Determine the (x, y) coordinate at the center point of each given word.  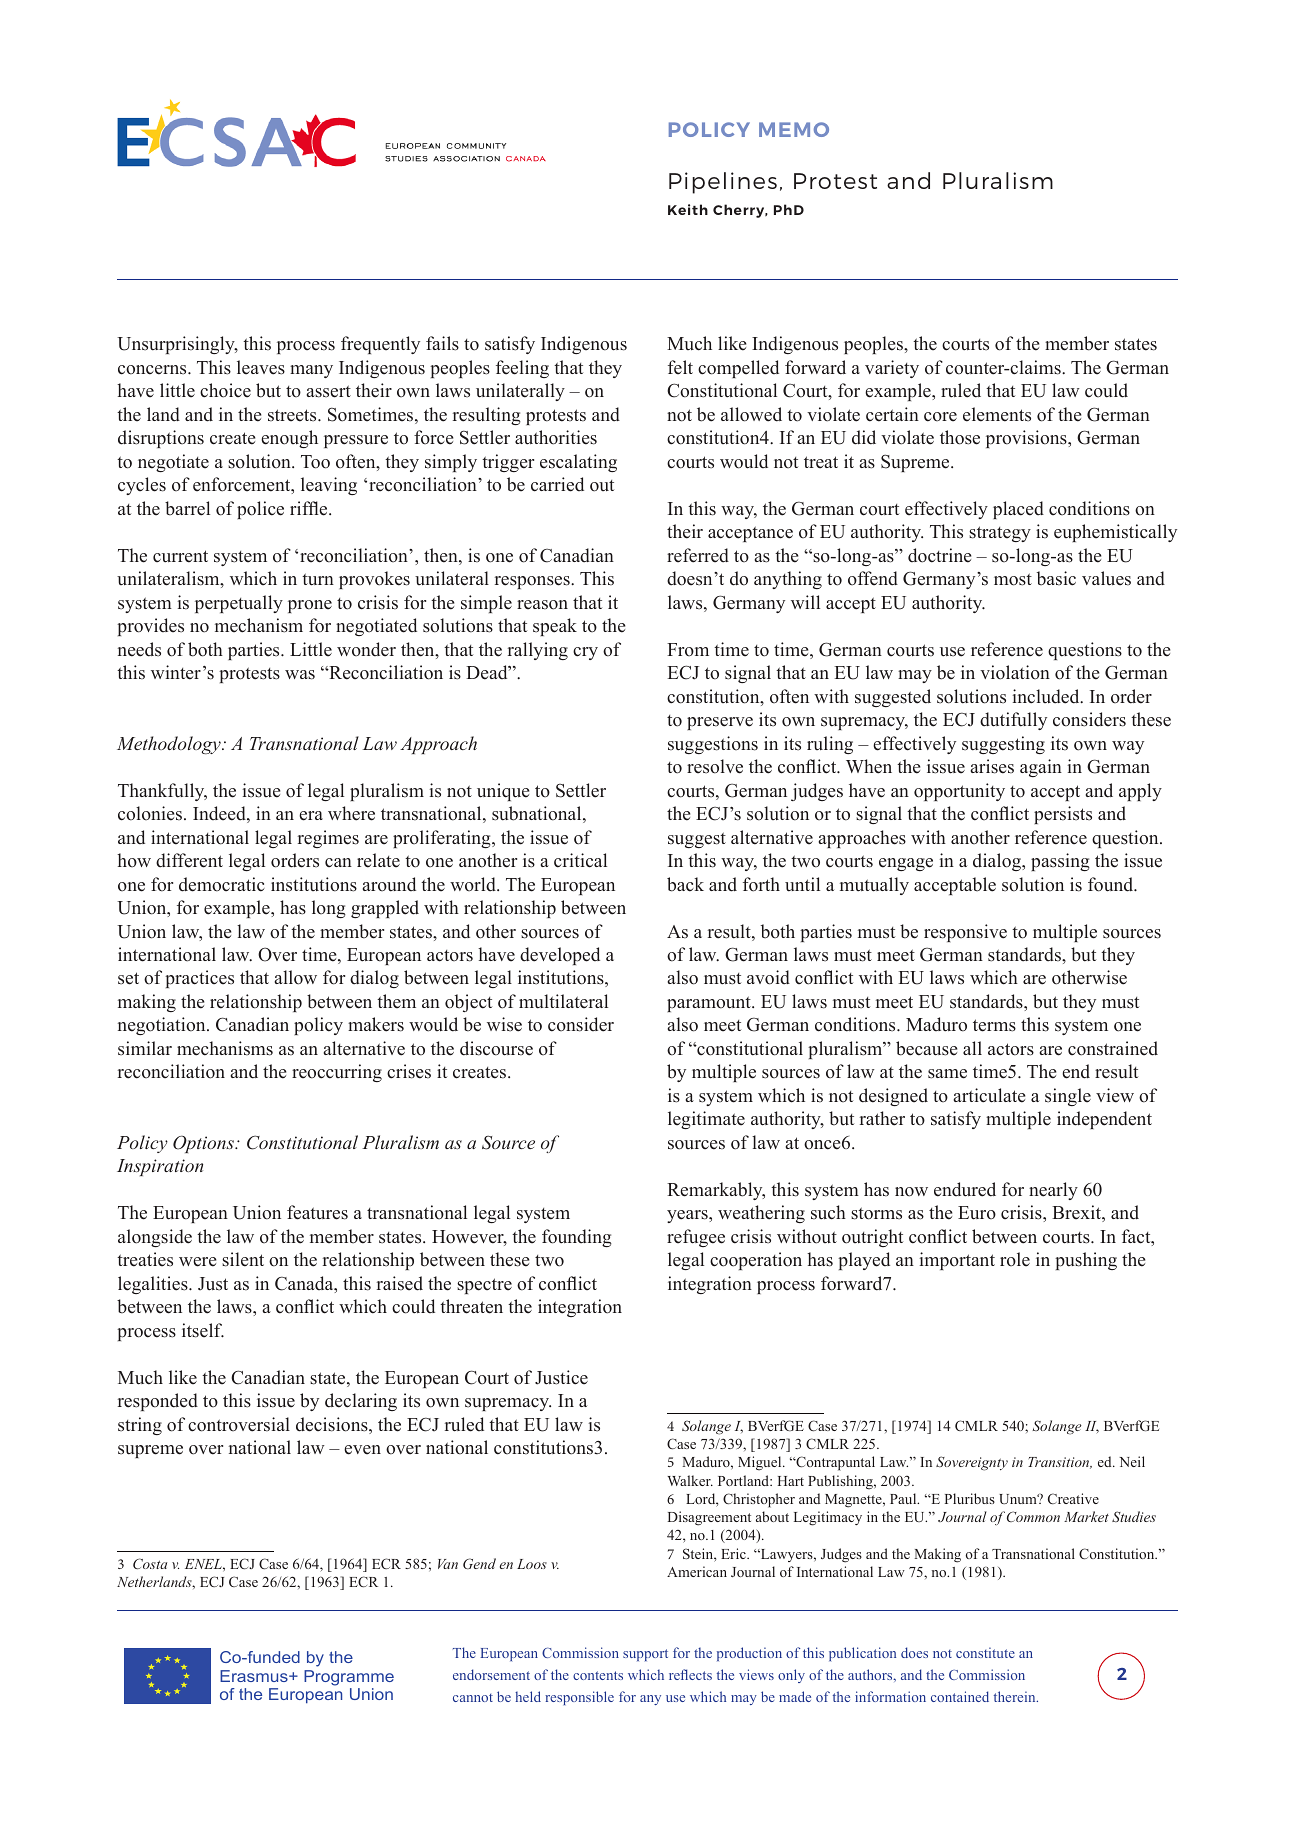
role (1015, 1259)
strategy (1000, 534)
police (260, 510)
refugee (696, 1238)
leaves (261, 367)
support (645, 1655)
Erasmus (255, 1676)
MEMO (794, 129)
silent (243, 1259)
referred (698, 555)
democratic (222, 884)
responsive (965, 933)
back (685, 884)
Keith (688, 209)
